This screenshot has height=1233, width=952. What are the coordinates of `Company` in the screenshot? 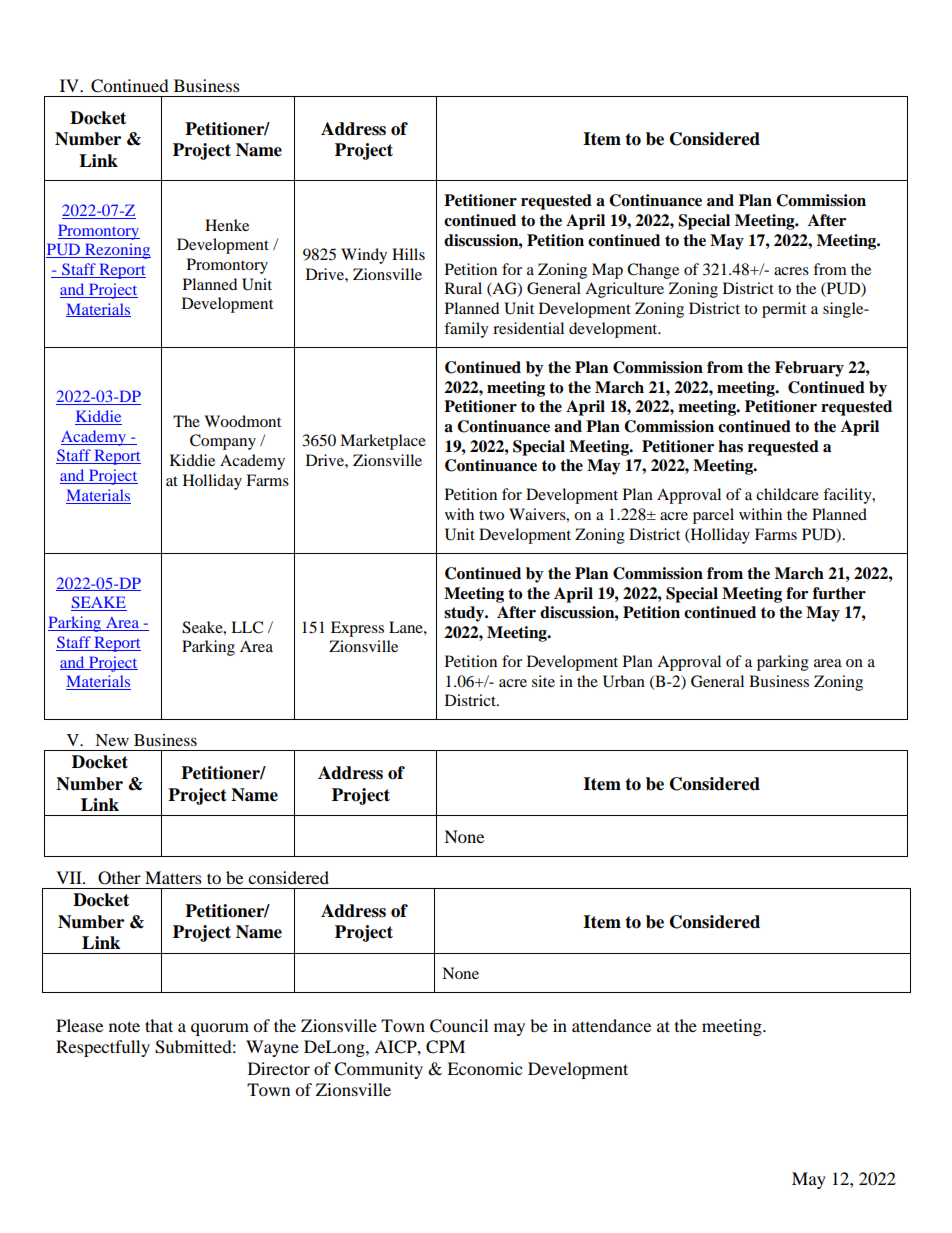 It's located at (223, 442).
